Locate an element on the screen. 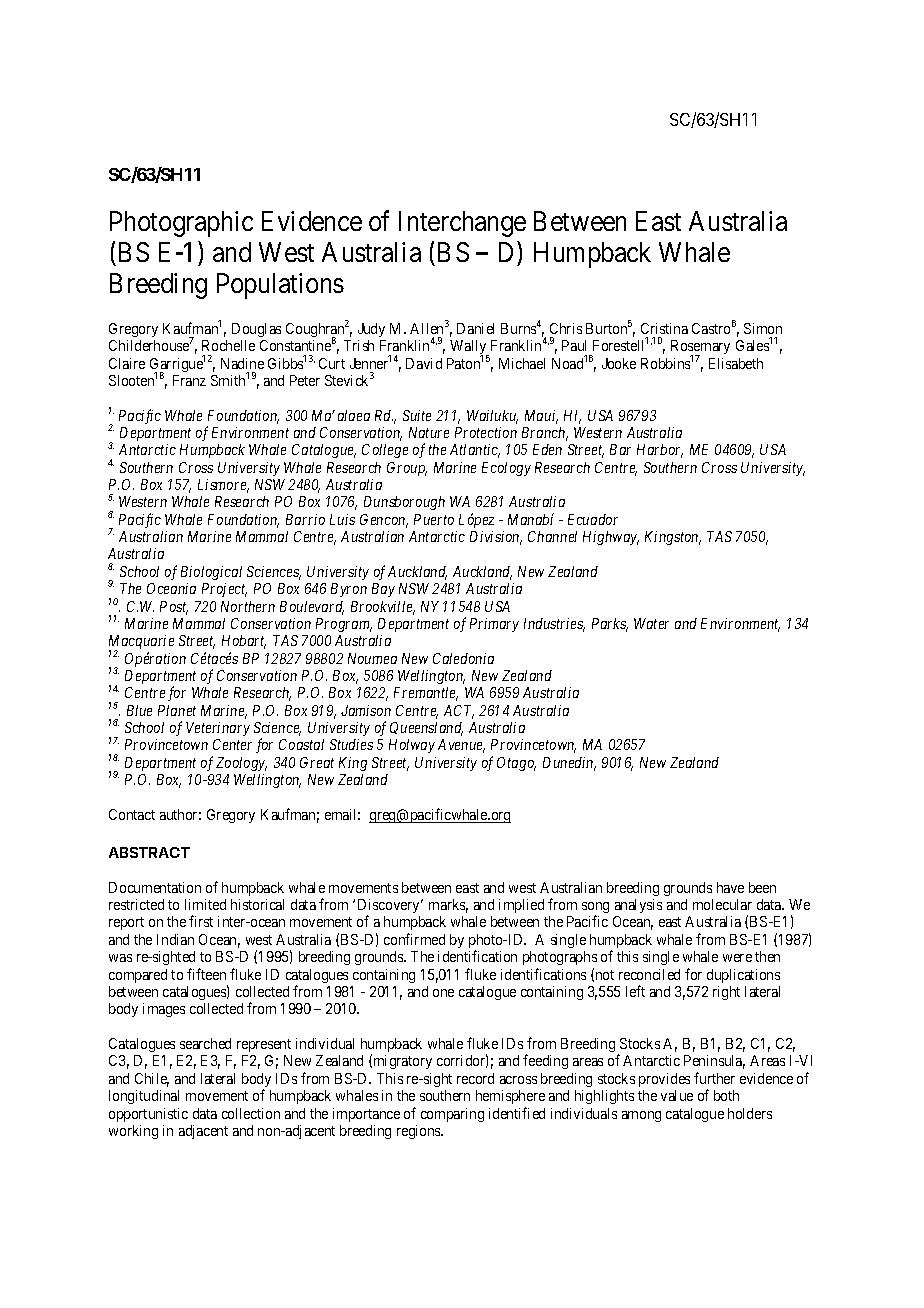 This screenshot has height=1308, width=924. Otago is located at coordinates (516, 764).
